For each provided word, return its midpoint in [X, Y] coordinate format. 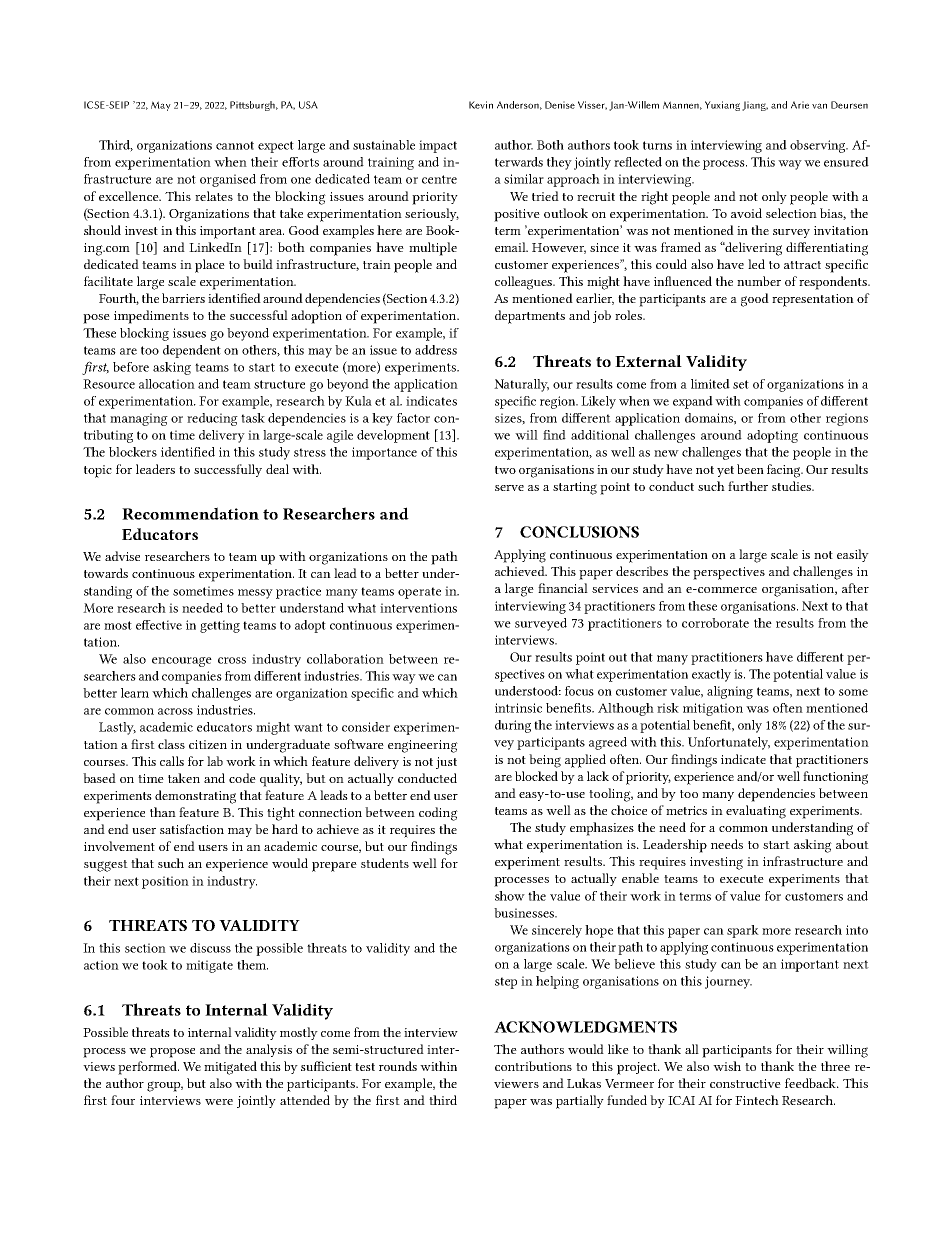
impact [438, 146]
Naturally [521, 385]
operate [419, 593]
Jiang [755, 106]
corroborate [715, 623]
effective [159, 625]
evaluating [756, 812]
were [219, 1102]
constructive [745, 1083]
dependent [192, 351]
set [741, 384]
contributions [533, 1066]
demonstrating [195, 797]
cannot [235, 145]
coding [438, 814]
